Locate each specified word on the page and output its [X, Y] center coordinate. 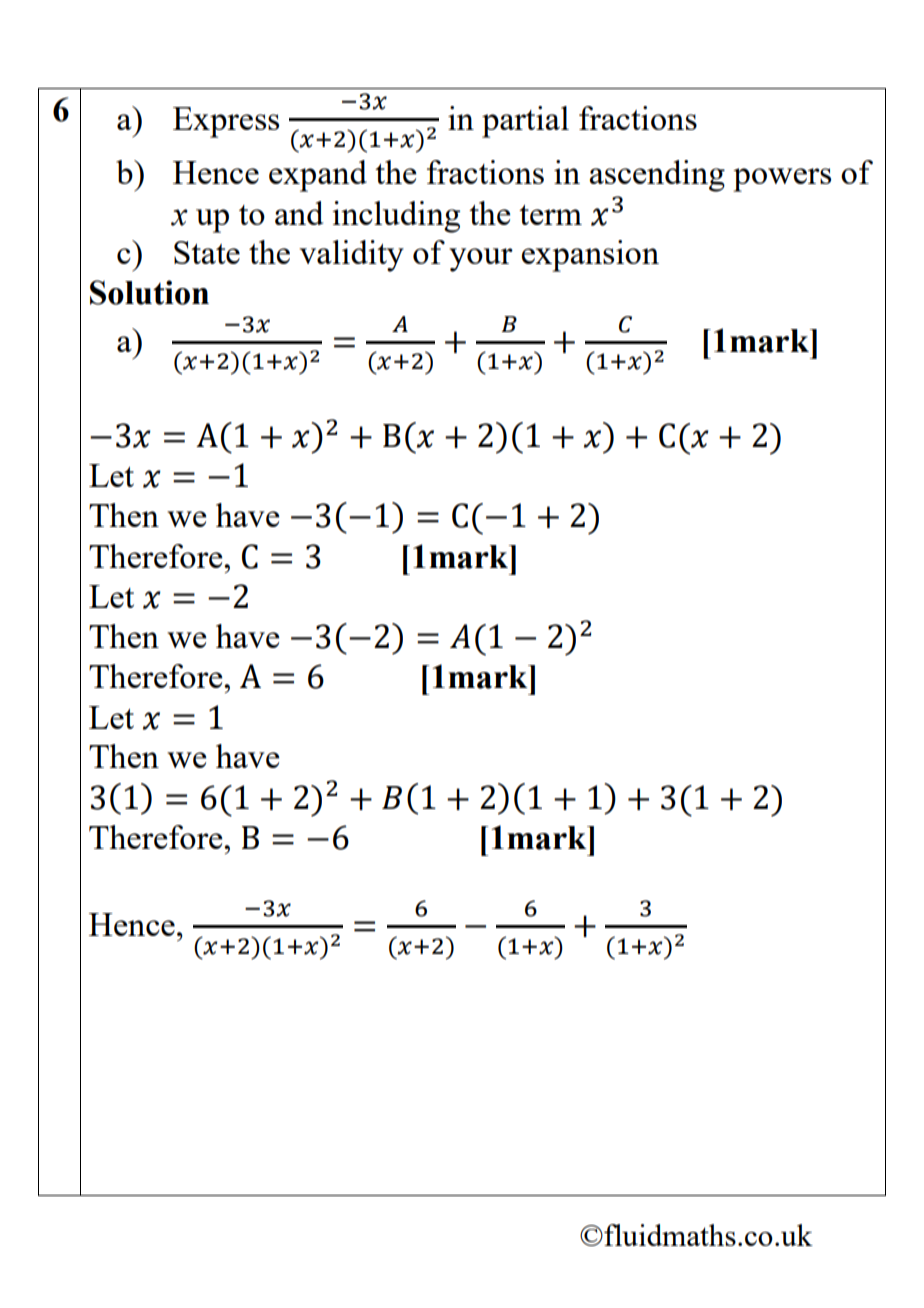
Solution [149, 292]
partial [525, 122]
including [396, 217]
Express [226, 122]
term [550, 215]
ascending [657, 176]
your [481, 260]
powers [782, 180]
